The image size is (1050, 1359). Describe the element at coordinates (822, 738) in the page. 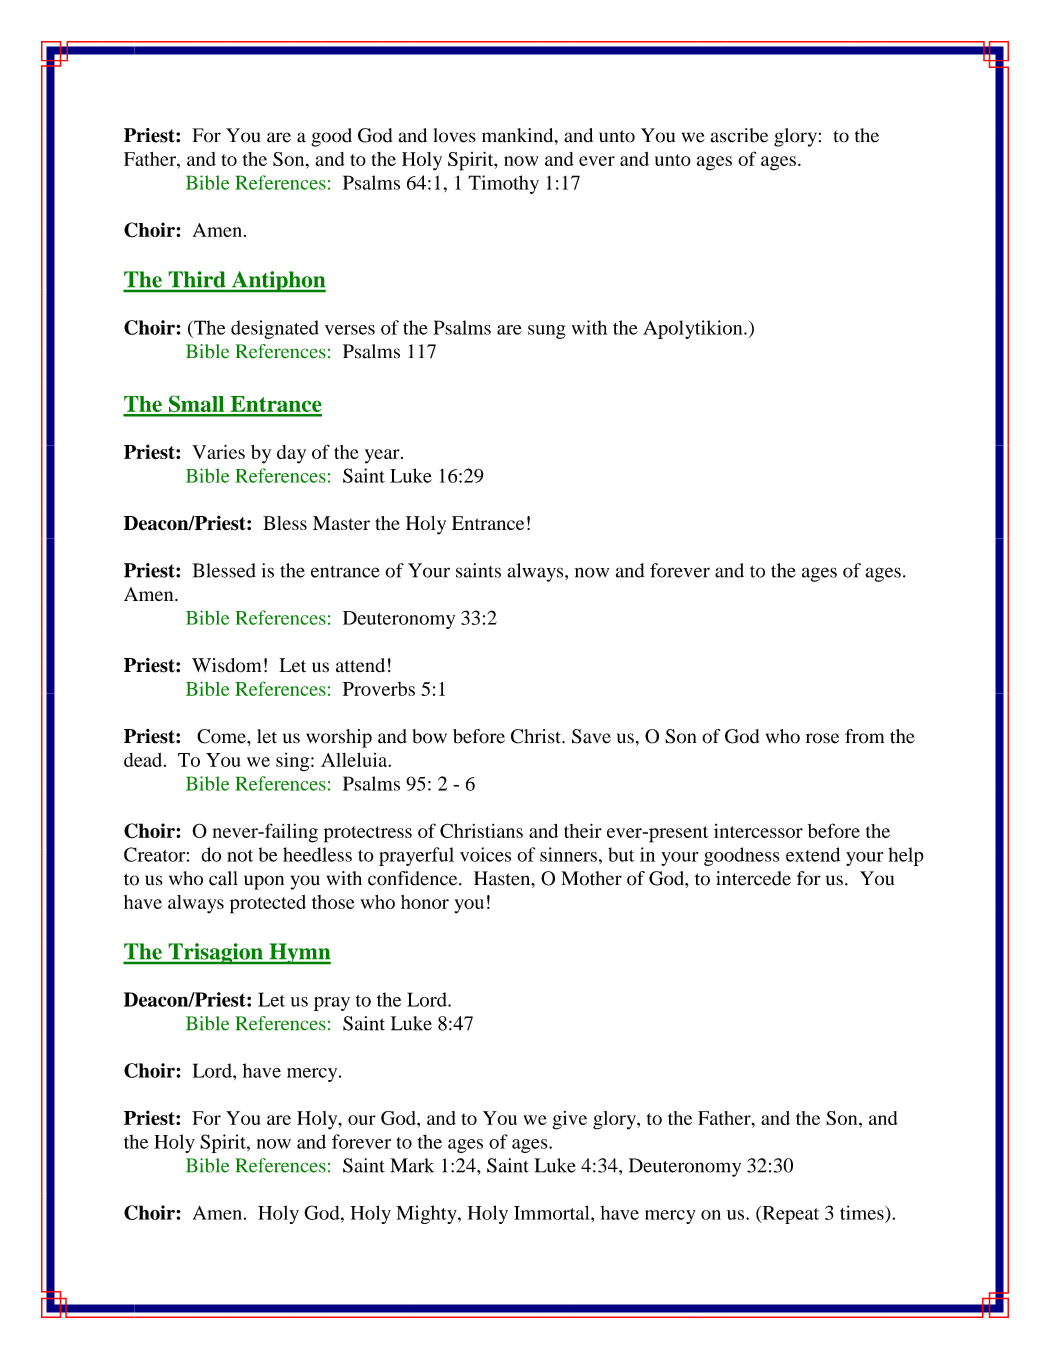

I see `rose` at that location.
